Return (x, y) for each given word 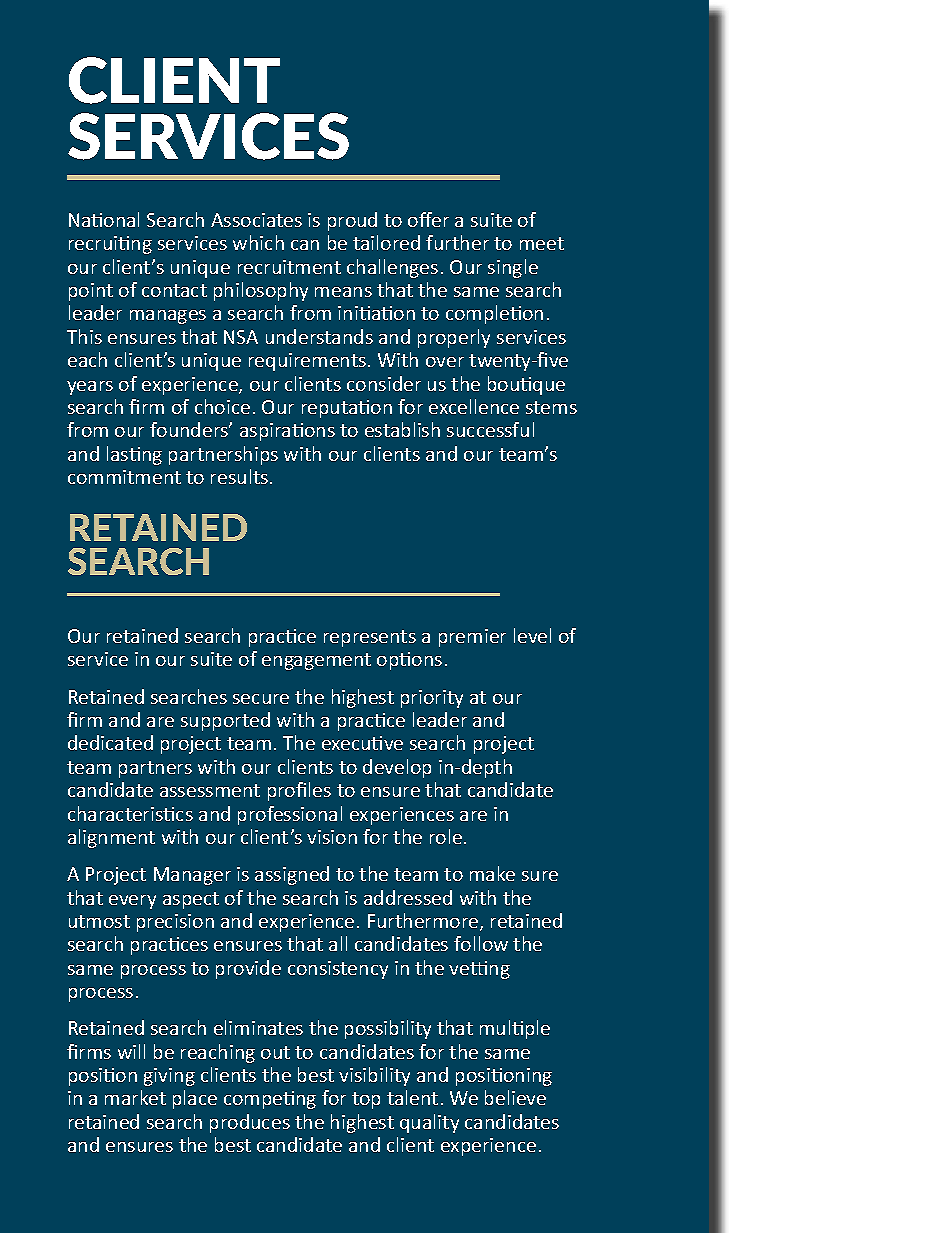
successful (490, 429)
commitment (124, 477)
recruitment (289, 267)
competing (270, 1100)
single (513, 268)
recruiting (110, 245)
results (239, 476)
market (135, 1097)
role (446, 836)
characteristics (130, 813)
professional (290, 815)
